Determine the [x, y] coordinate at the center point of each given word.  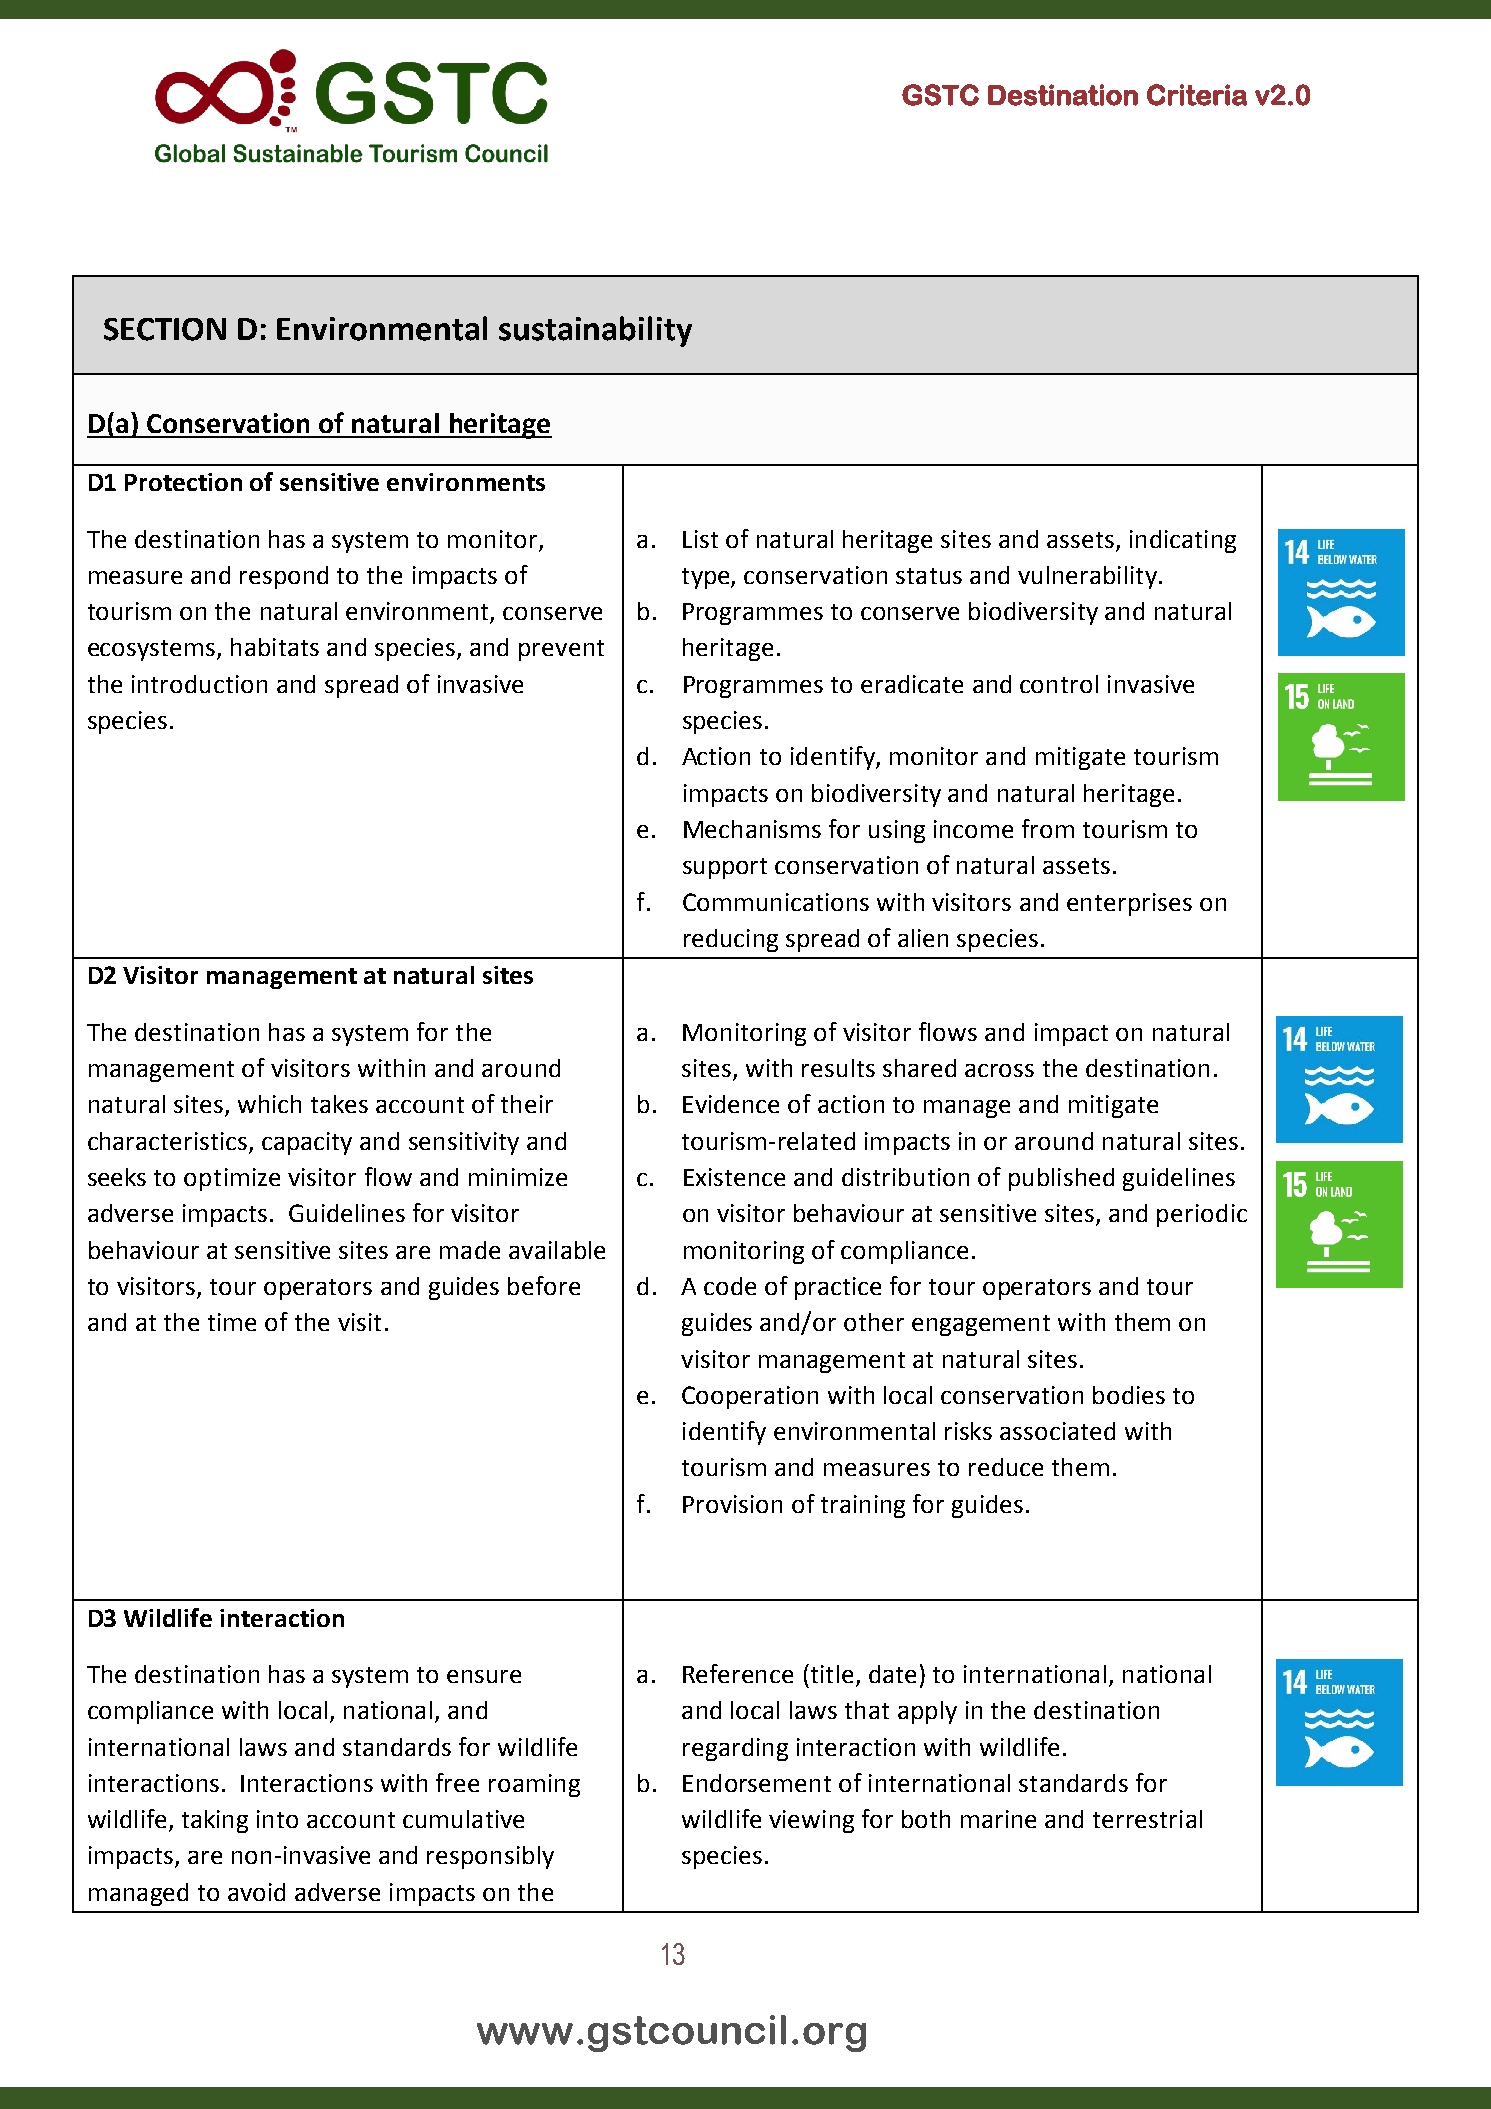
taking [215, 1821]
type [707, 578]
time [232, 1322]
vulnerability [1087, 577]
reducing [731, 940]
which [269, 1104]
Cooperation [750, 1397]
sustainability [595, 331]
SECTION [165, 329]
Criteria [1197, 95]
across [999, 1070]
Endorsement [757, 1783]
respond [284, 577]
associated [1057, 1431]
